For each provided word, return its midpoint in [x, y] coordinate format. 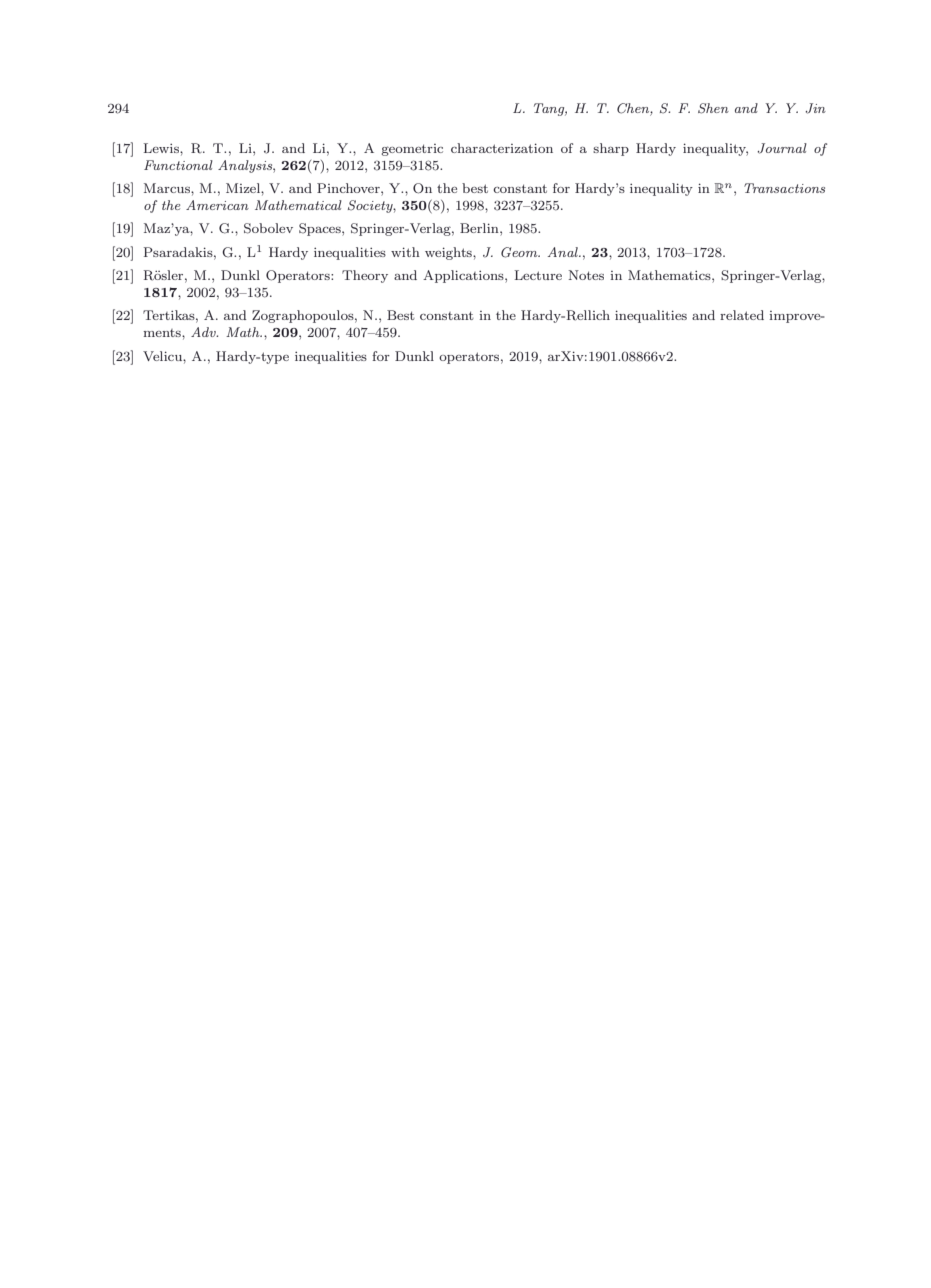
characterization [502, 148]
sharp [611, 149]
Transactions [784, 188]
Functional [178, 165]
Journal [782, 148]
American [217, 205]
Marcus [168, 188]
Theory [365, 276]
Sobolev [268, 228]
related [742, 315]
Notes [586, 275]
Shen [713, 108]
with [405, 252]
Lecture [538, 275]
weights [449, 253]
